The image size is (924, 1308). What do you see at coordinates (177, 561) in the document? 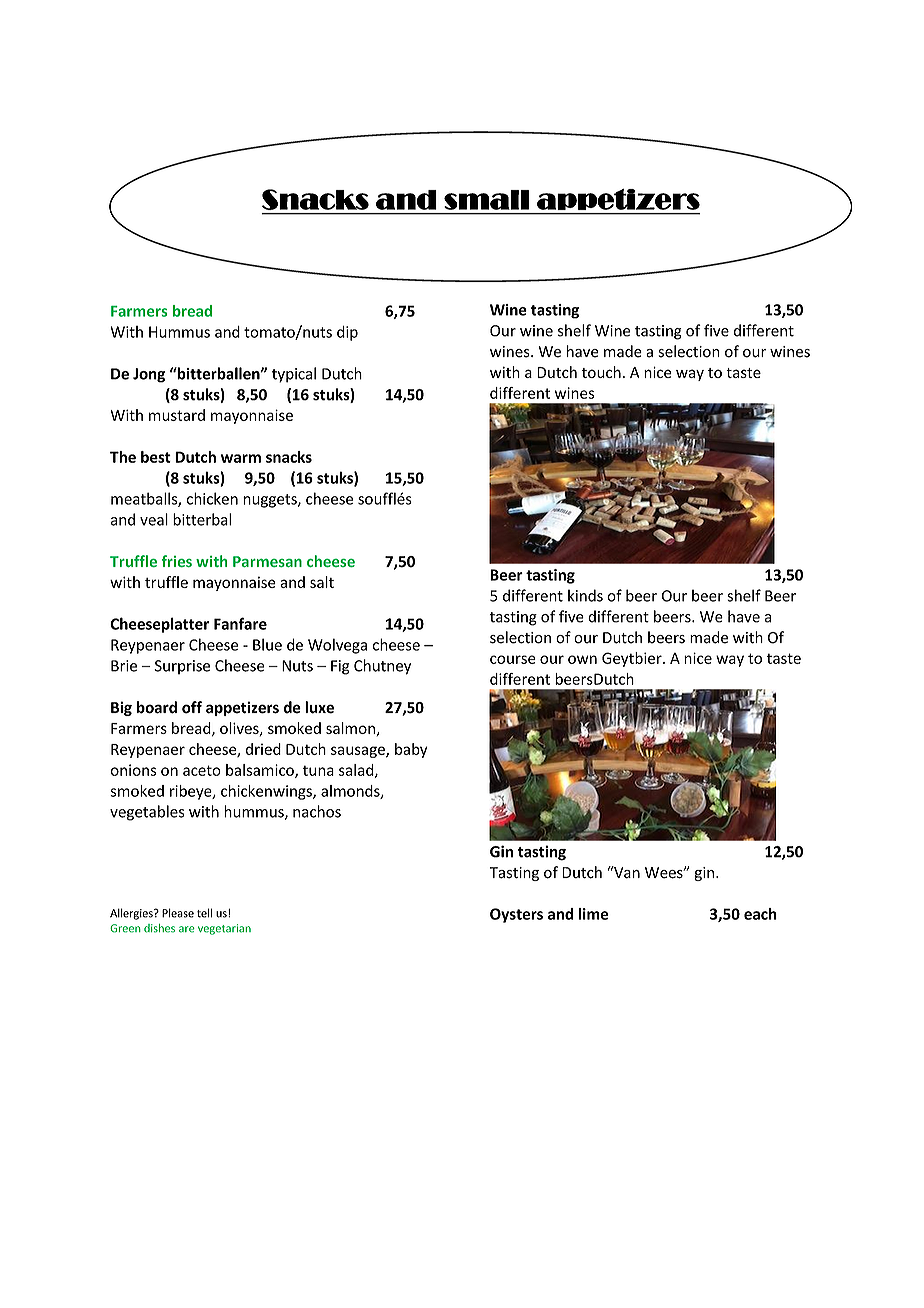
I see `fries` at bounding box center [177, 561].
